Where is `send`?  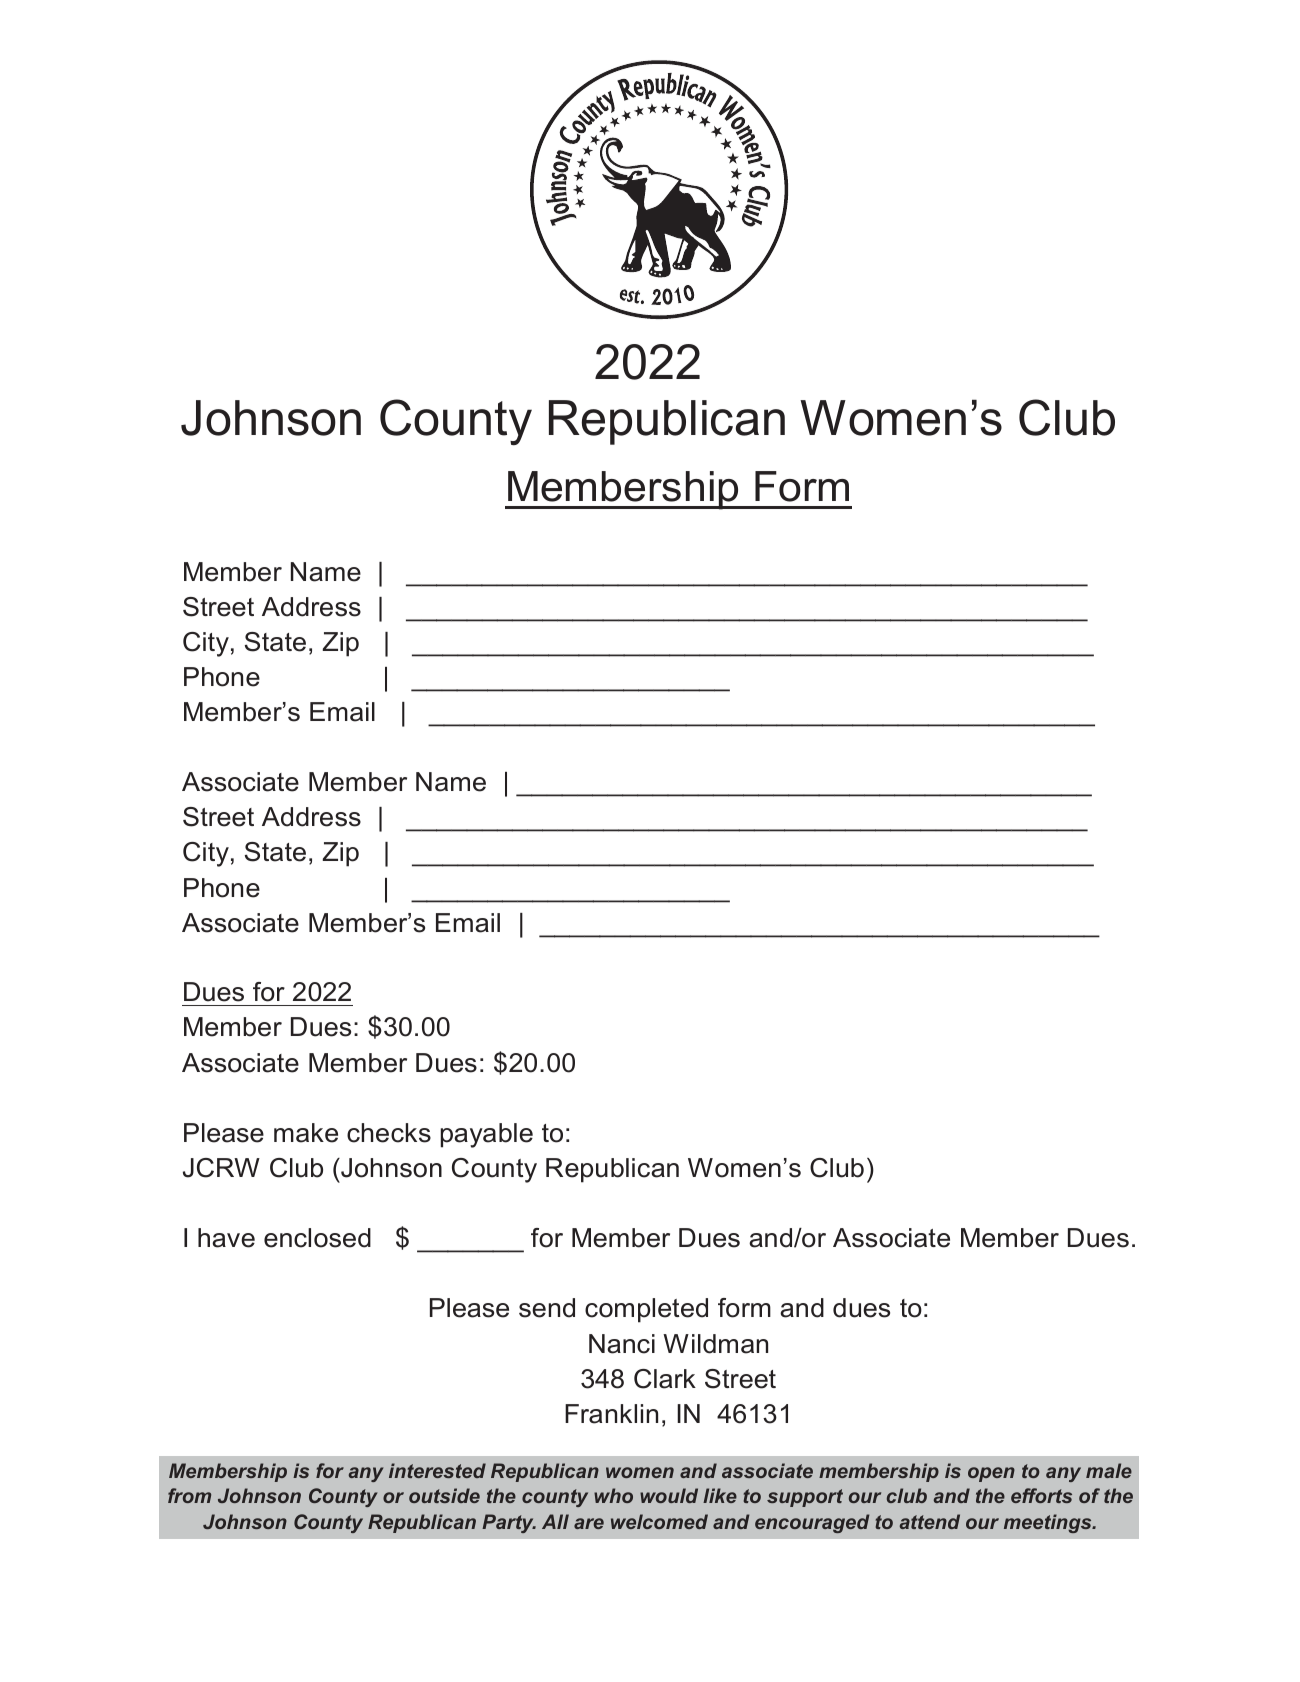 send is located at coordinates (547, 1308).
